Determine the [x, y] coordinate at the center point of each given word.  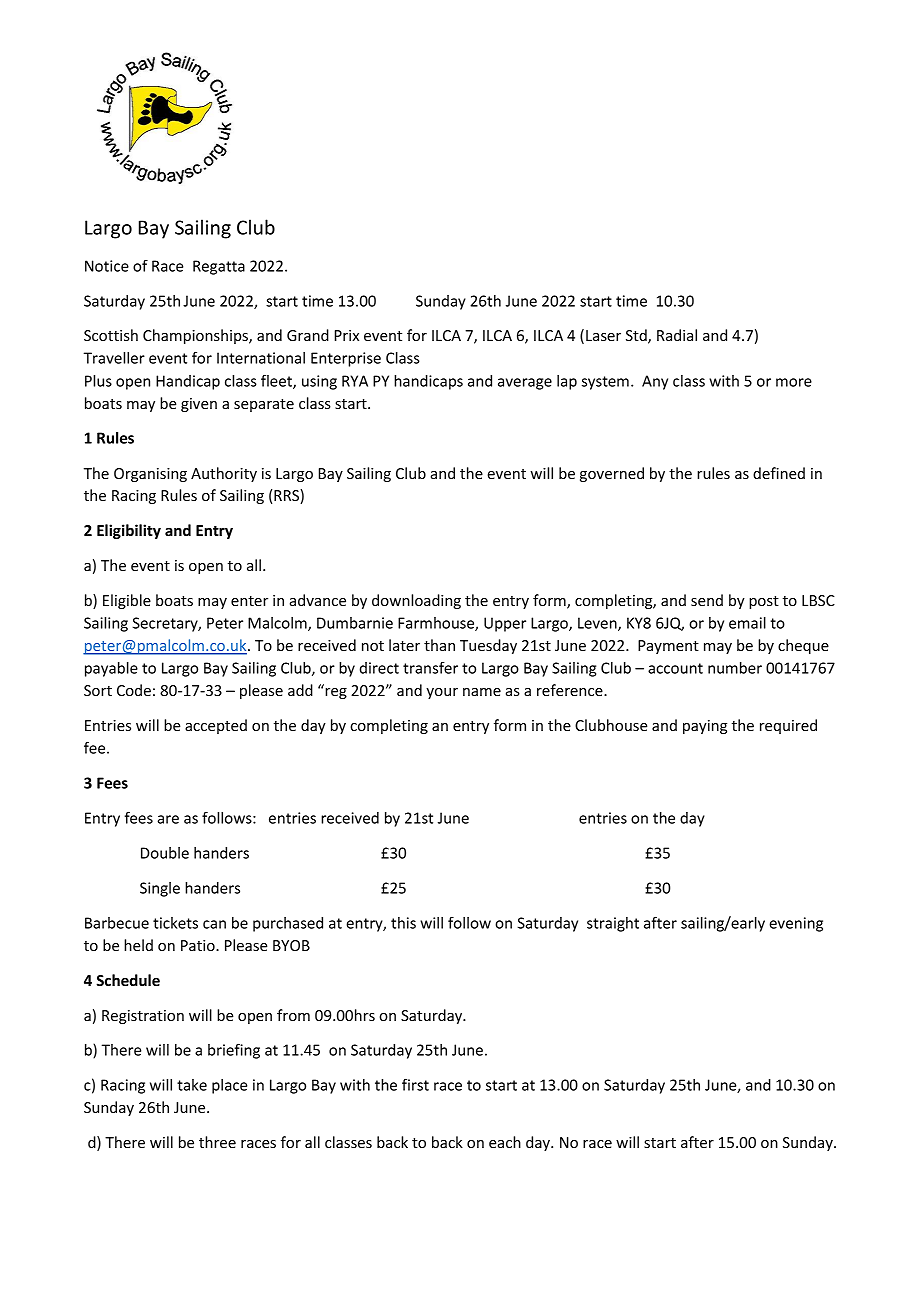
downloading [416, 601]
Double [165, 853]
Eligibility [129, 531]
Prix [347, 335]
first [415, 1084]
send [707, 600]
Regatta [219, 267]
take [192, 1085]
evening [796, 924]
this [403, 923]
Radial [677, 335]
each [505, 1142]
